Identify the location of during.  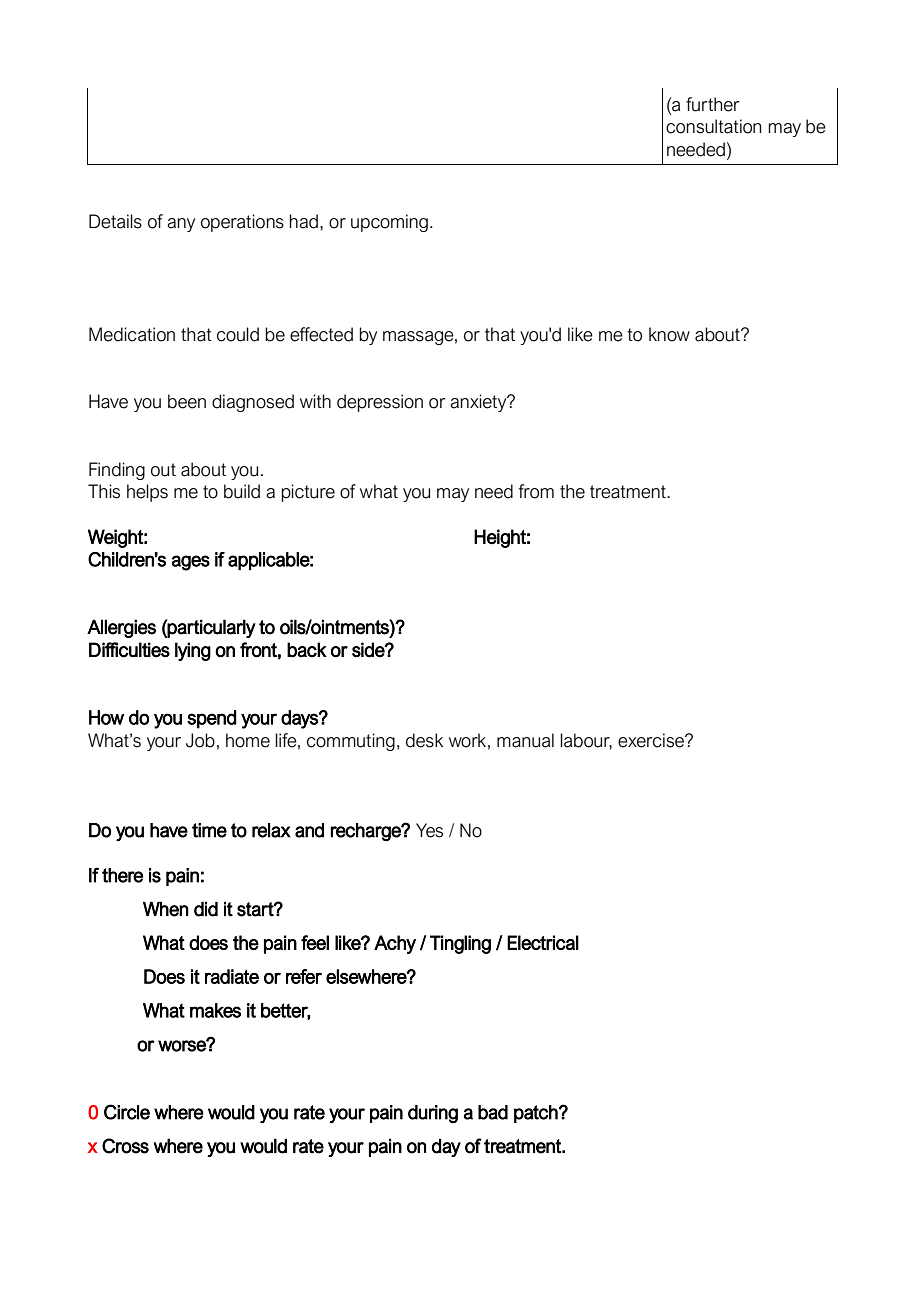
(433, 1114).
